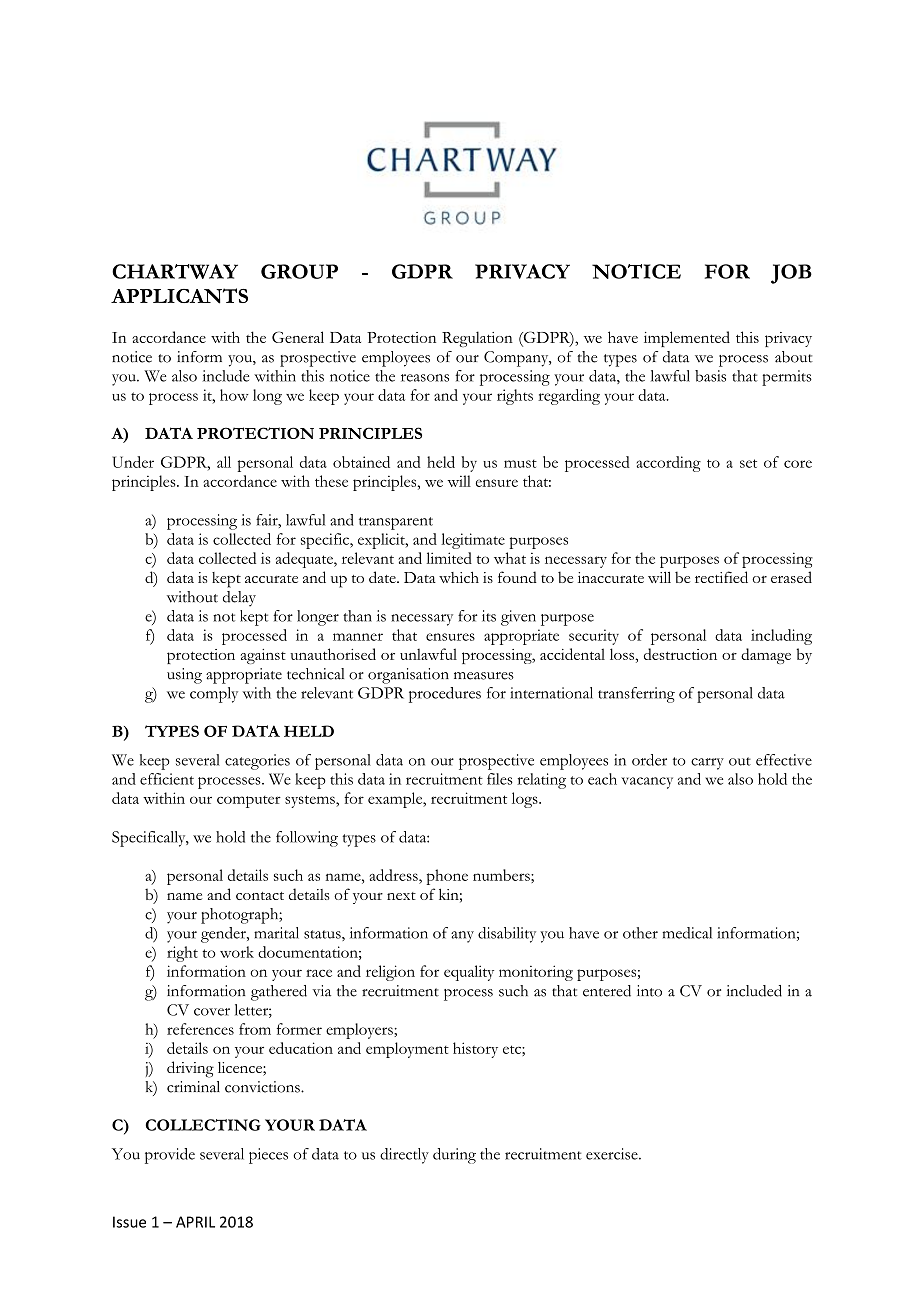  What do you see at coordinates (257, 762) in the page?
I see `categories` at bounding box center [257, 762].
